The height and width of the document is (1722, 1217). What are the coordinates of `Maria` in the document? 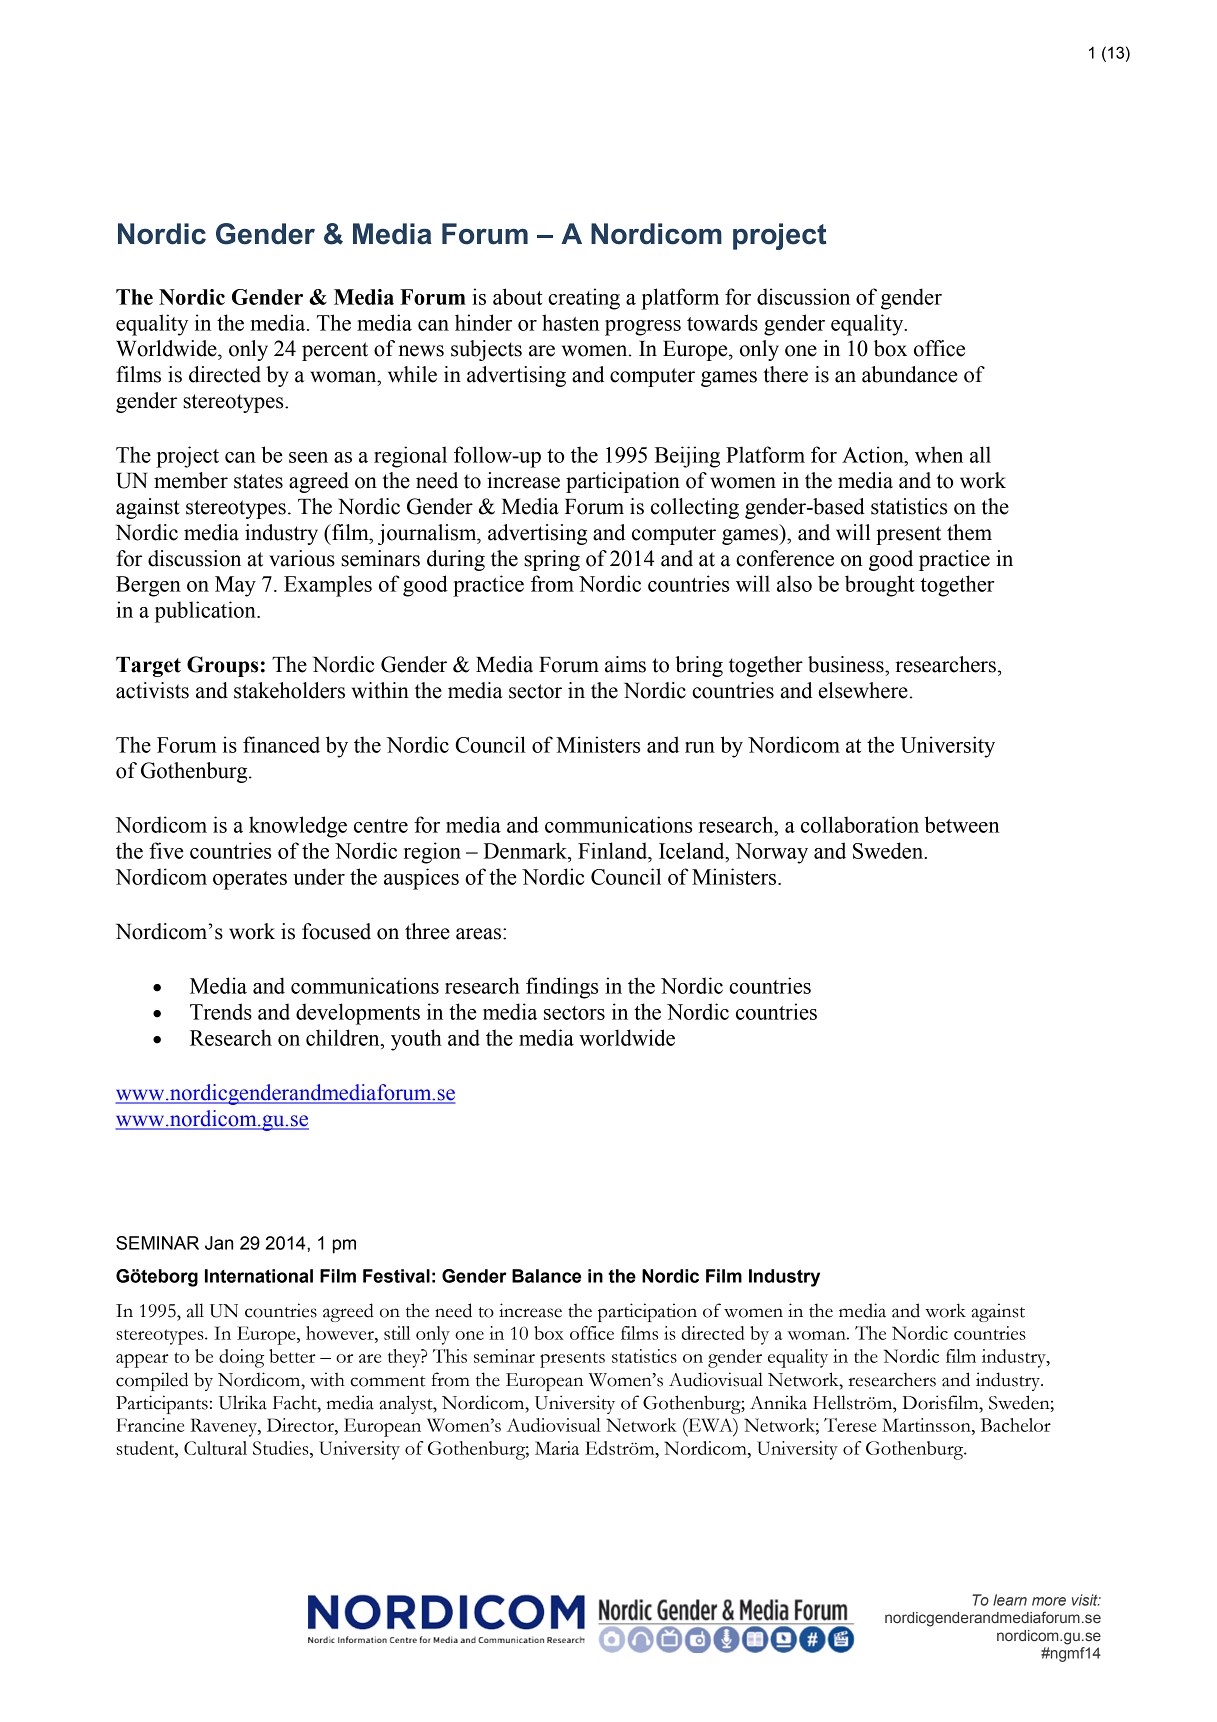 It's located at (557, 1448).
